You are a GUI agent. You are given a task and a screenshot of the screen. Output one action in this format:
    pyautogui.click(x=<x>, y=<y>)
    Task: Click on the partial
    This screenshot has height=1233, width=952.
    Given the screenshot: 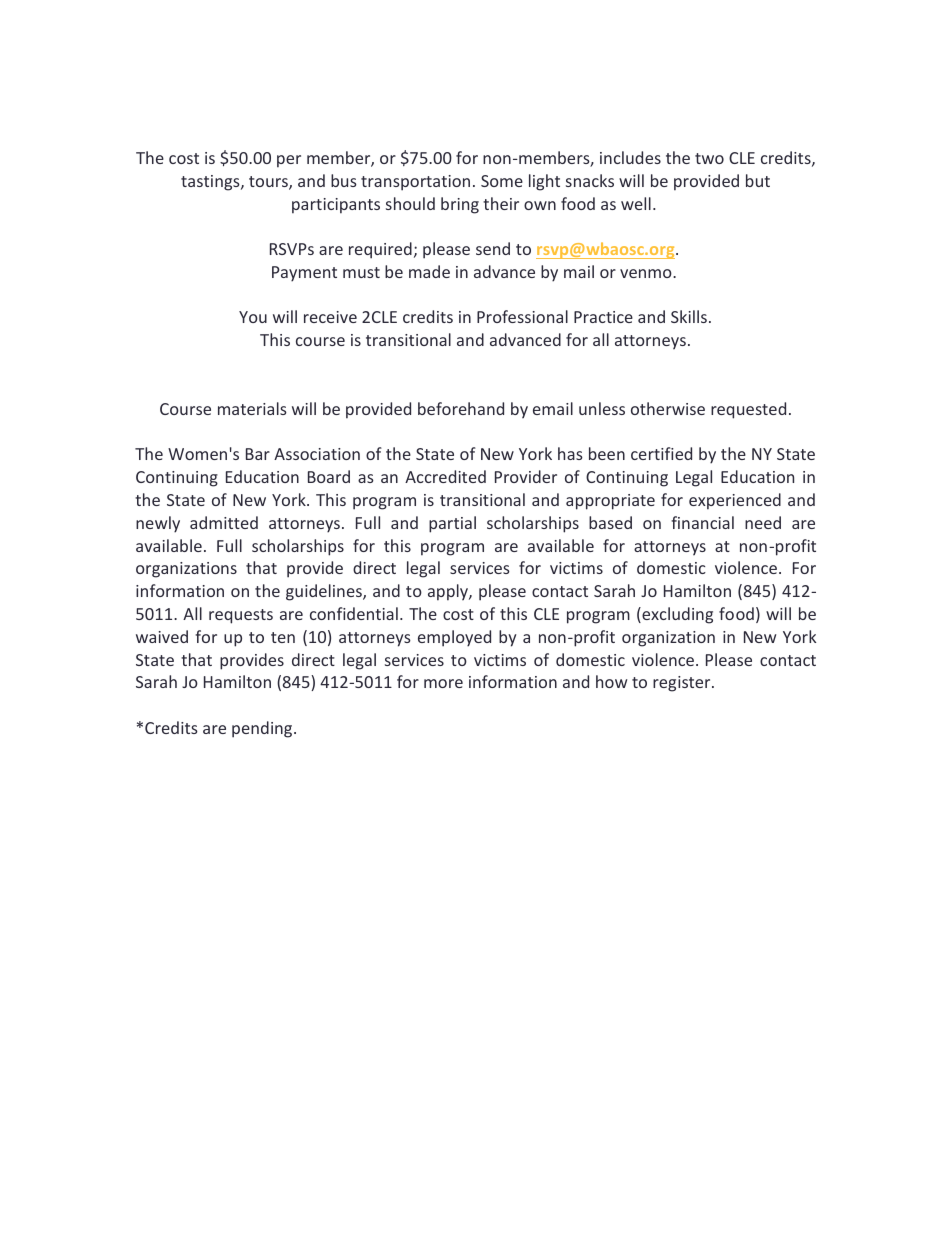 What is the action you would take?
    pyautogui.click(x=452, y=524)
